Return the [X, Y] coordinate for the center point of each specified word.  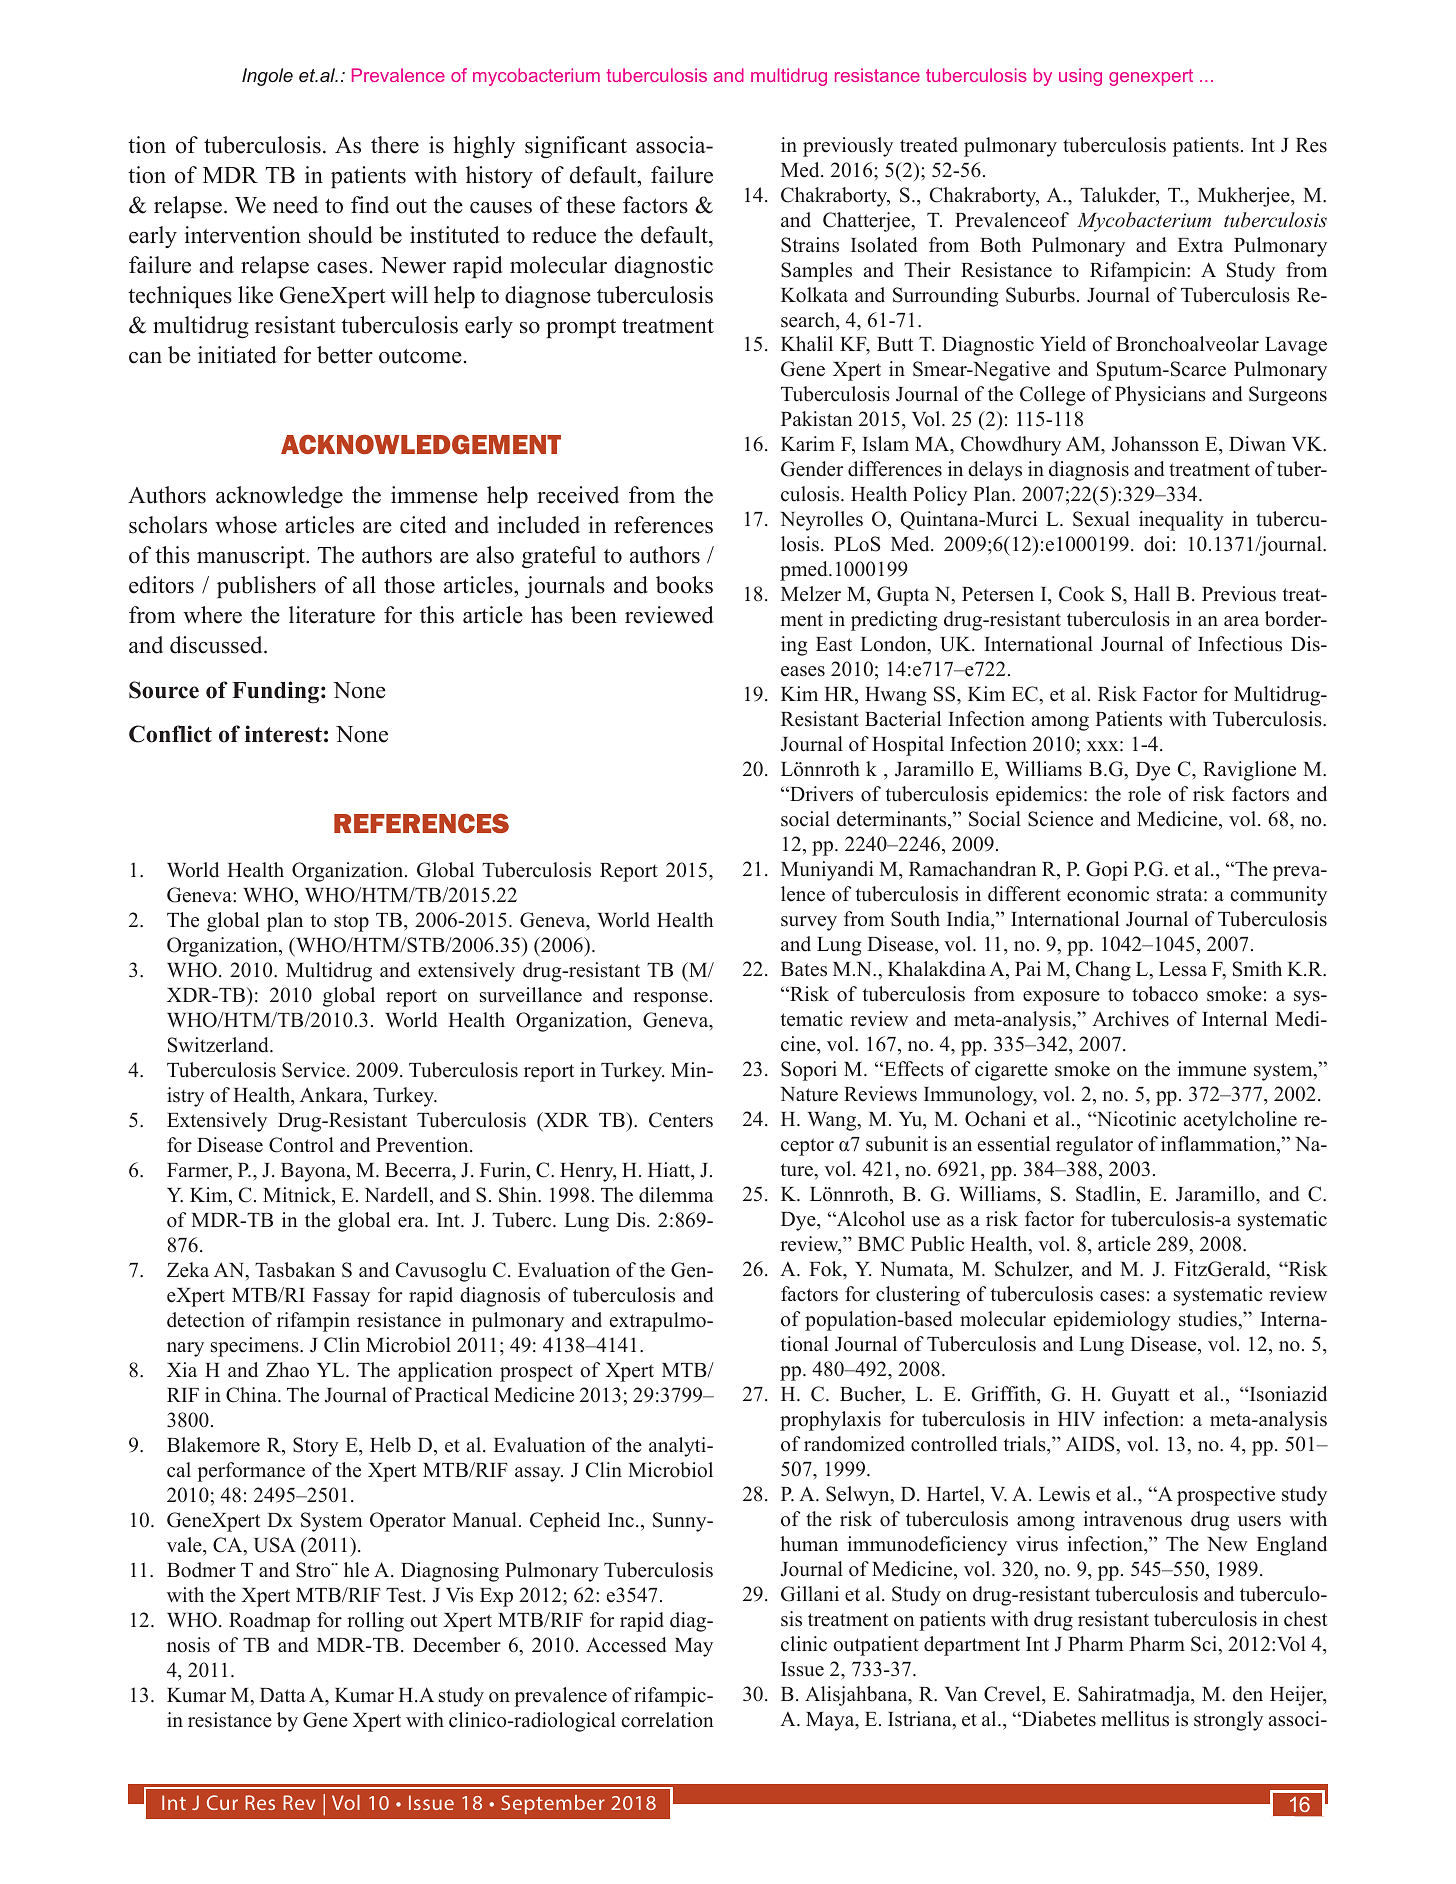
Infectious [1240, 644]
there [395, 145]
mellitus [1135, 1719]
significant [576, 147]
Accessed [626, 1645]
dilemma [676, 1195]
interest [283, 734]
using [1080, 77]
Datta [283, 1695]
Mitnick [298, 1195]
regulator [1094, 1146]
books [684, 585]
